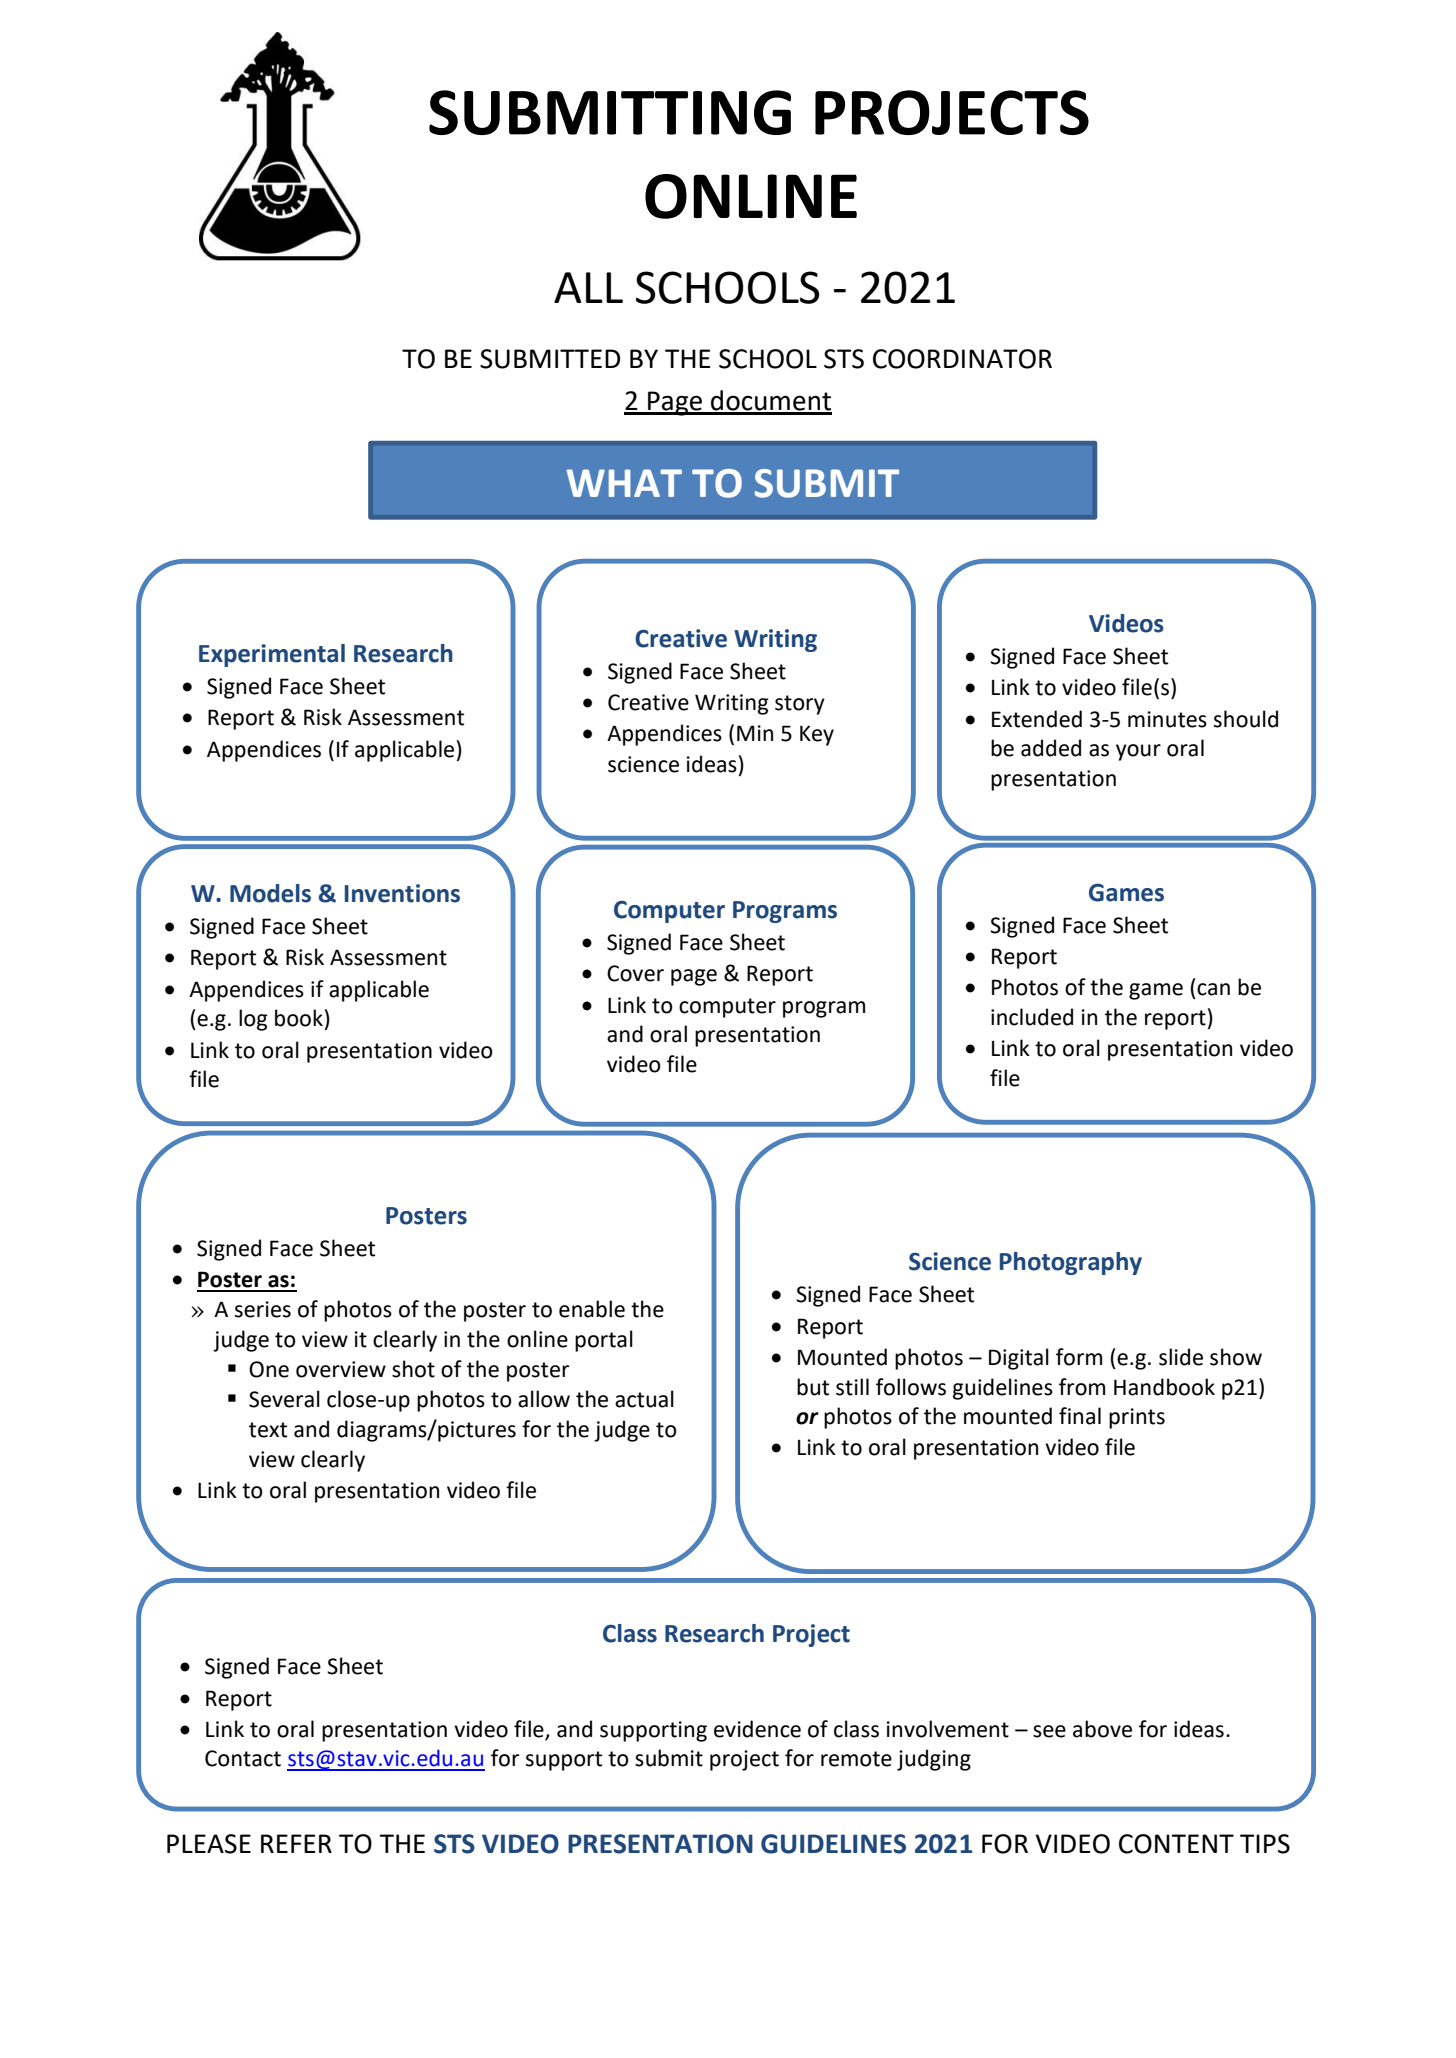 The height and width of the screenshot is (2058, 1456). What do you see at coordinates (296, 1843) in the screenshot?
I see `REFER` at bounding box center [296, 1843].
